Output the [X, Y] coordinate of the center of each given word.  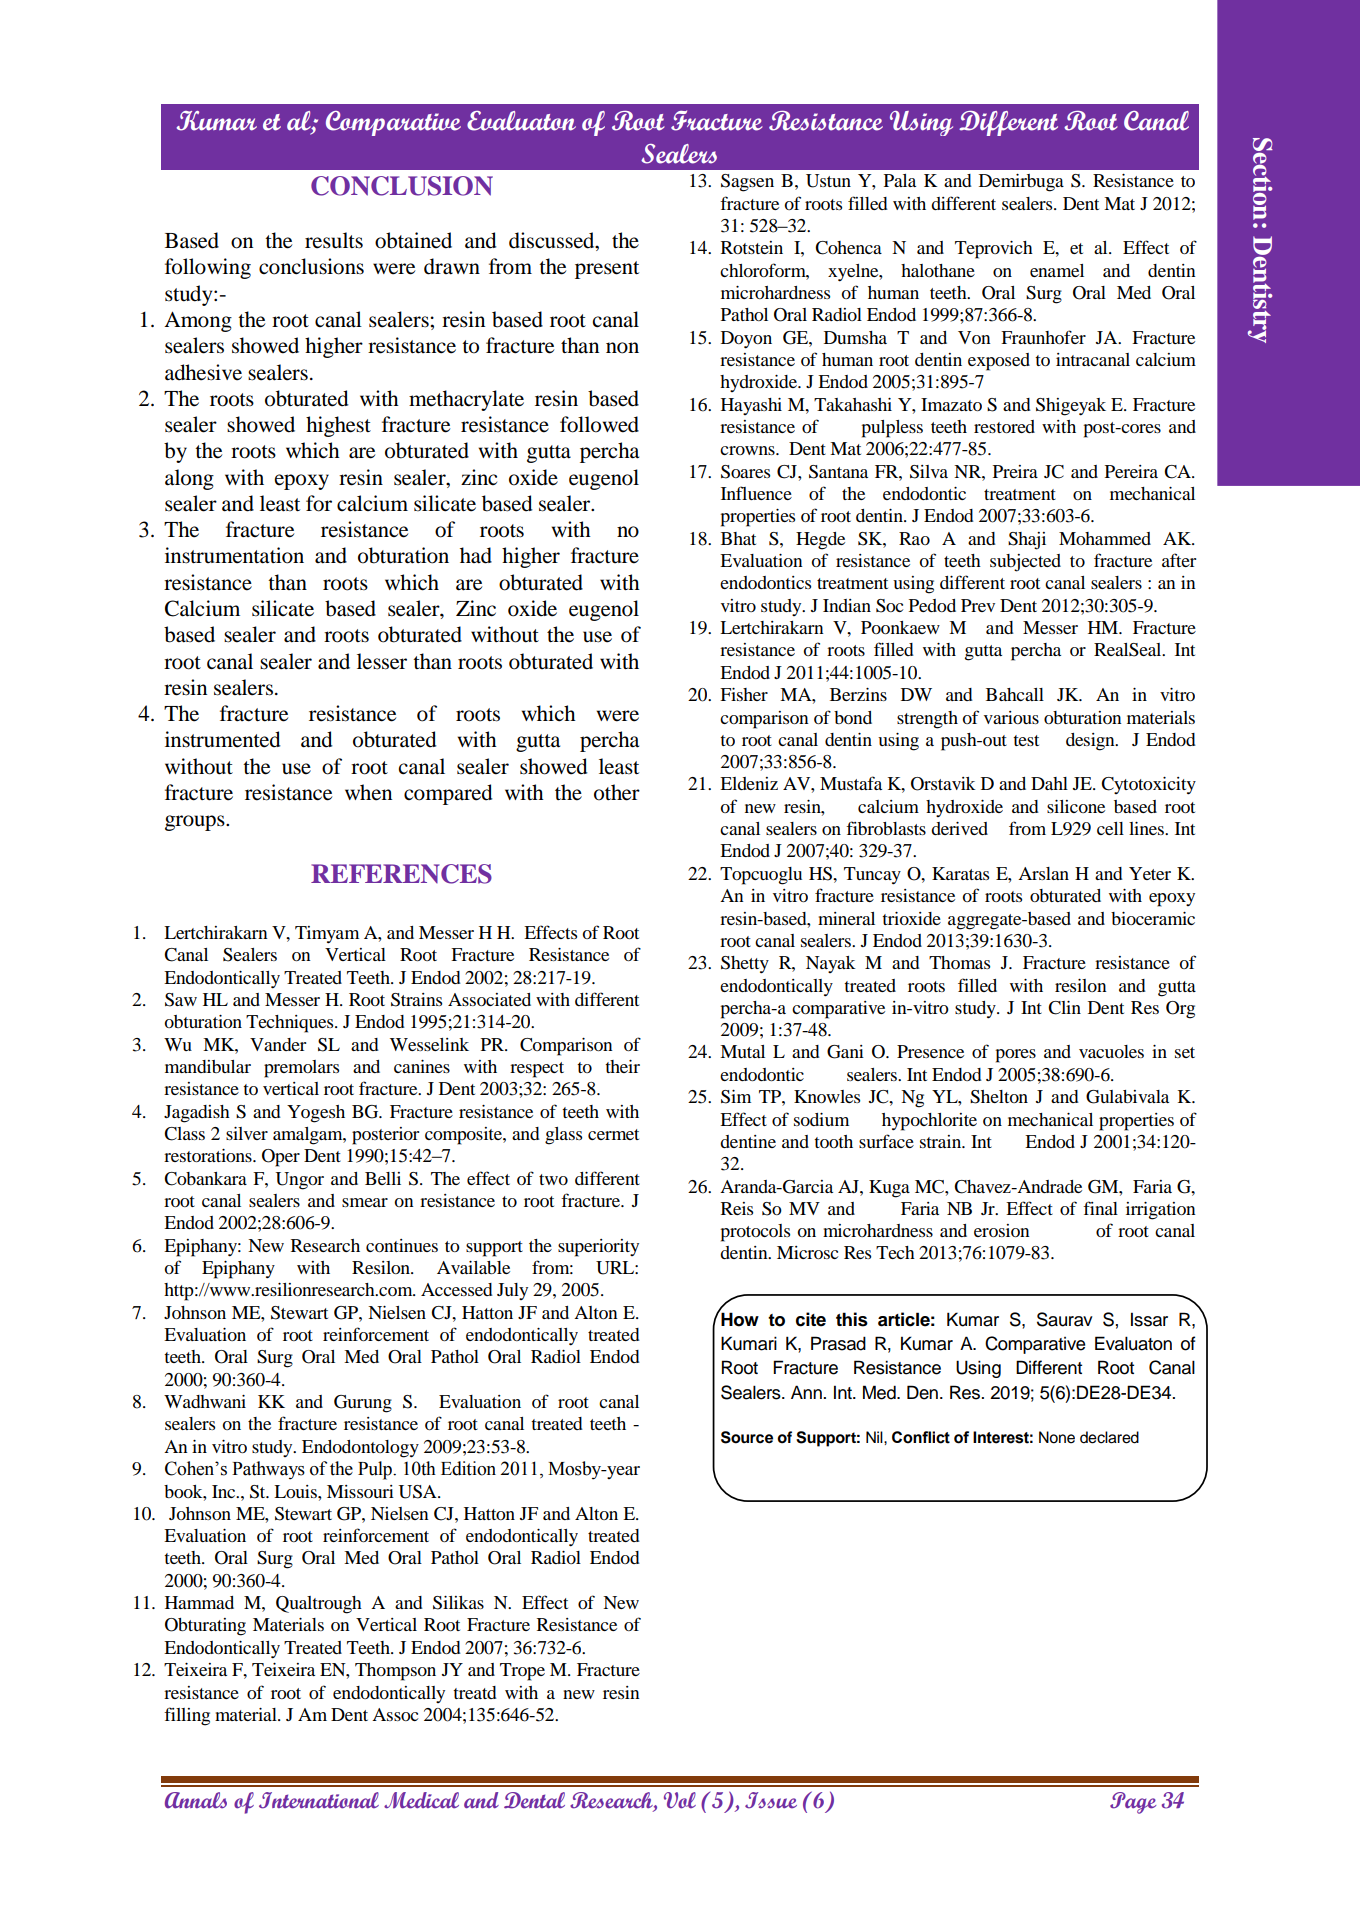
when [368, 792]
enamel [1057, 270]
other [617, 792]
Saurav [1065, 1319]
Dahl [1049, 783]
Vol [680, 1800]
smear [365, 1202]
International [319, 1800]
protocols [755, 1233]
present [607, 270]
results [334, 240]
